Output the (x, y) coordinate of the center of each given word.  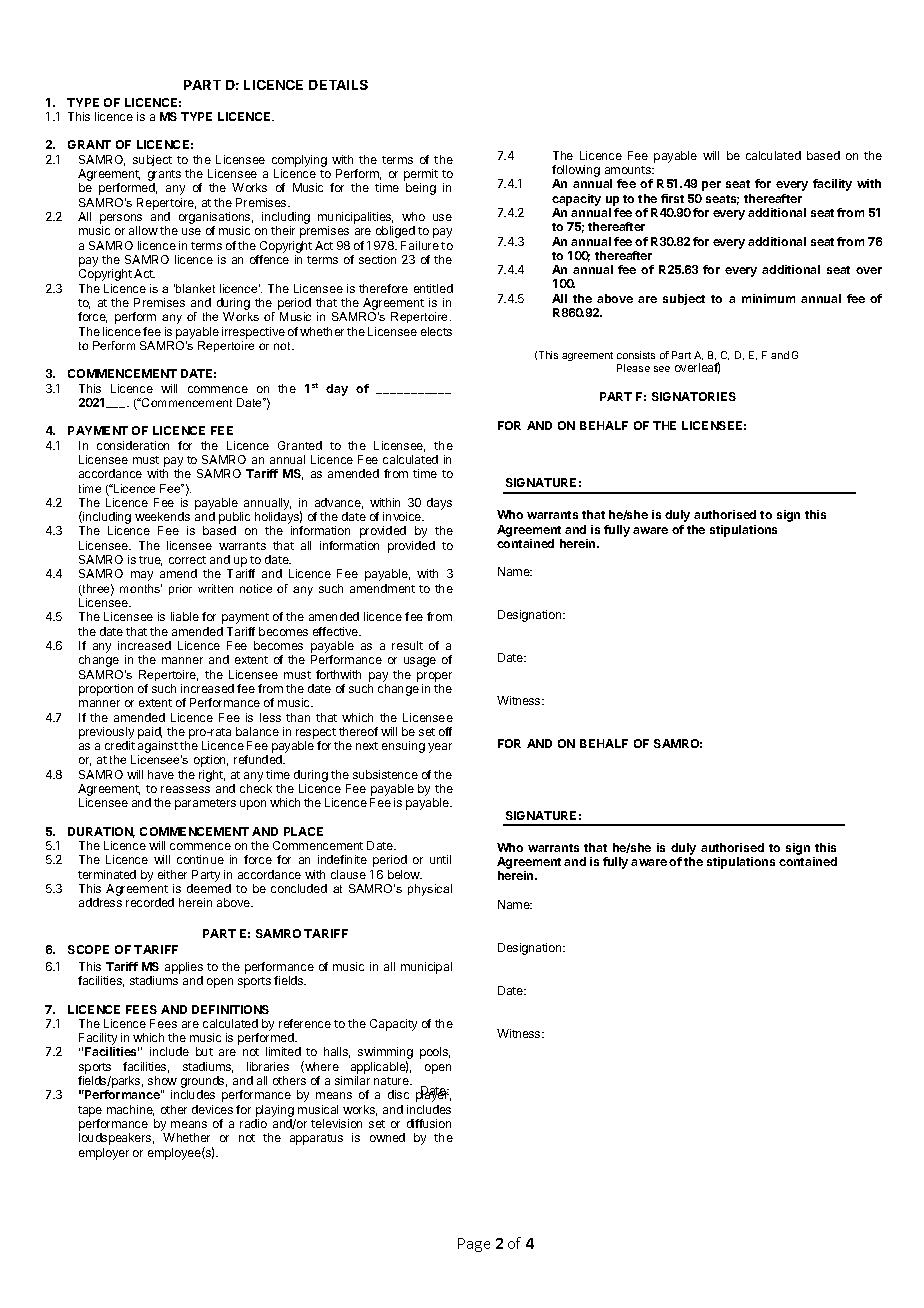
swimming (385, 1054)
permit (421, 176)
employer (104, 1154)
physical (430, 890)
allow (143, 230)
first (672, 198)
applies (184, 969)
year (440, 748)
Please (633, 368)
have (161, 774)
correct (187, 560)
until (440, 859)
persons (121, 220)
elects (436, 331)
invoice (403, 516)
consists (636, 355)
